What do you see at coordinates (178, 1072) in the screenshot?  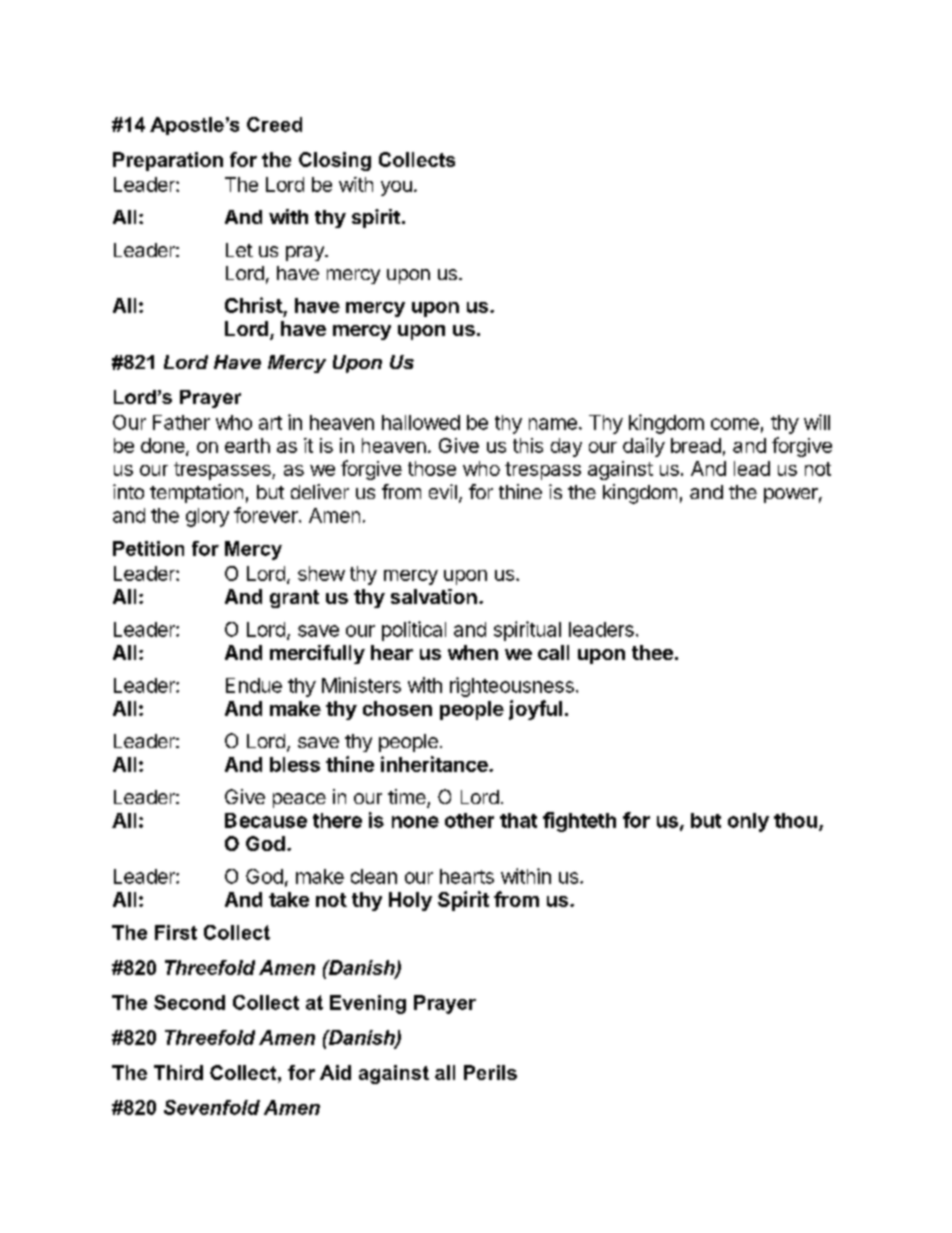 I see `Third` at bounding box center [178, 1072].
